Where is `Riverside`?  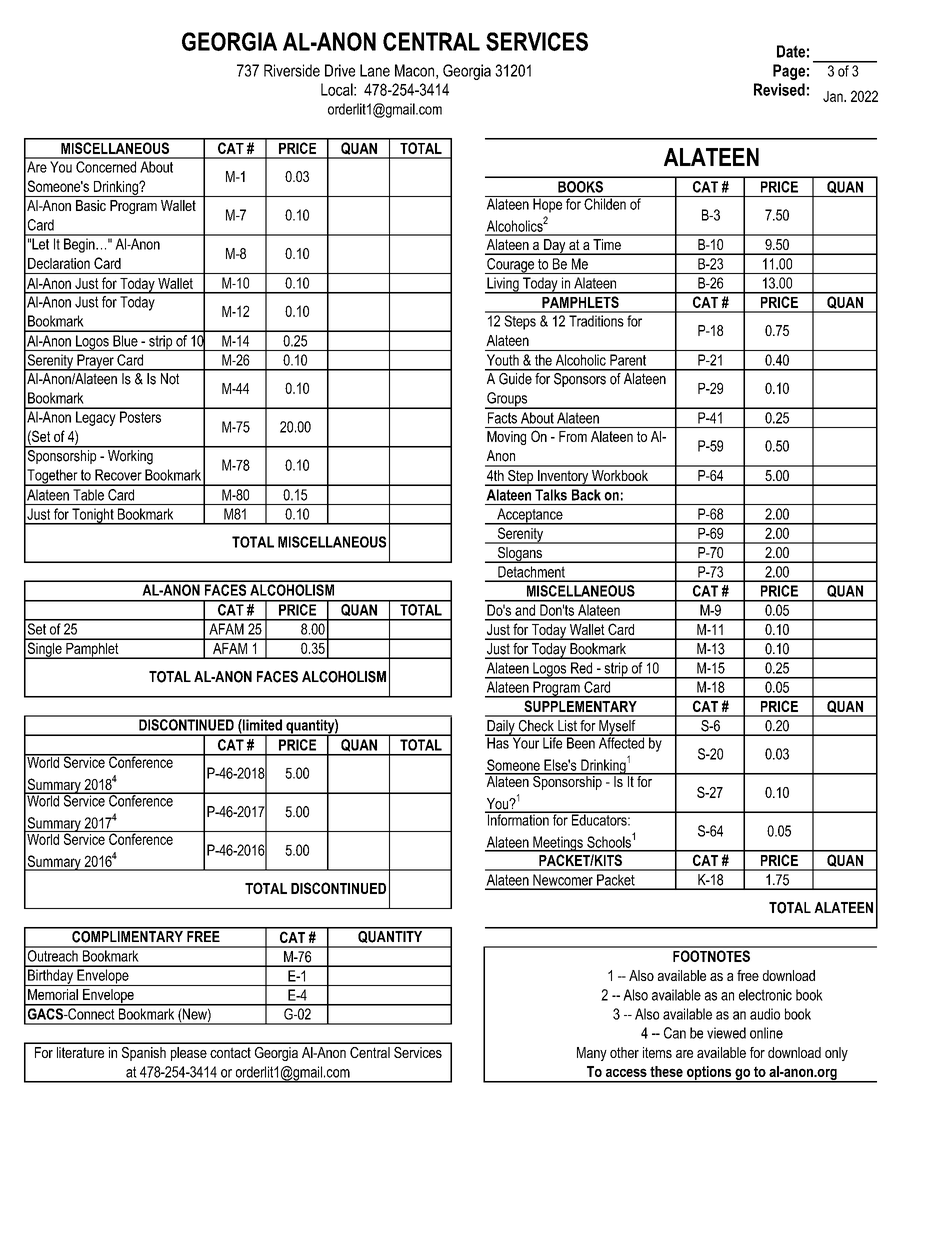
Riverside is located at coordinates (292, 70).
